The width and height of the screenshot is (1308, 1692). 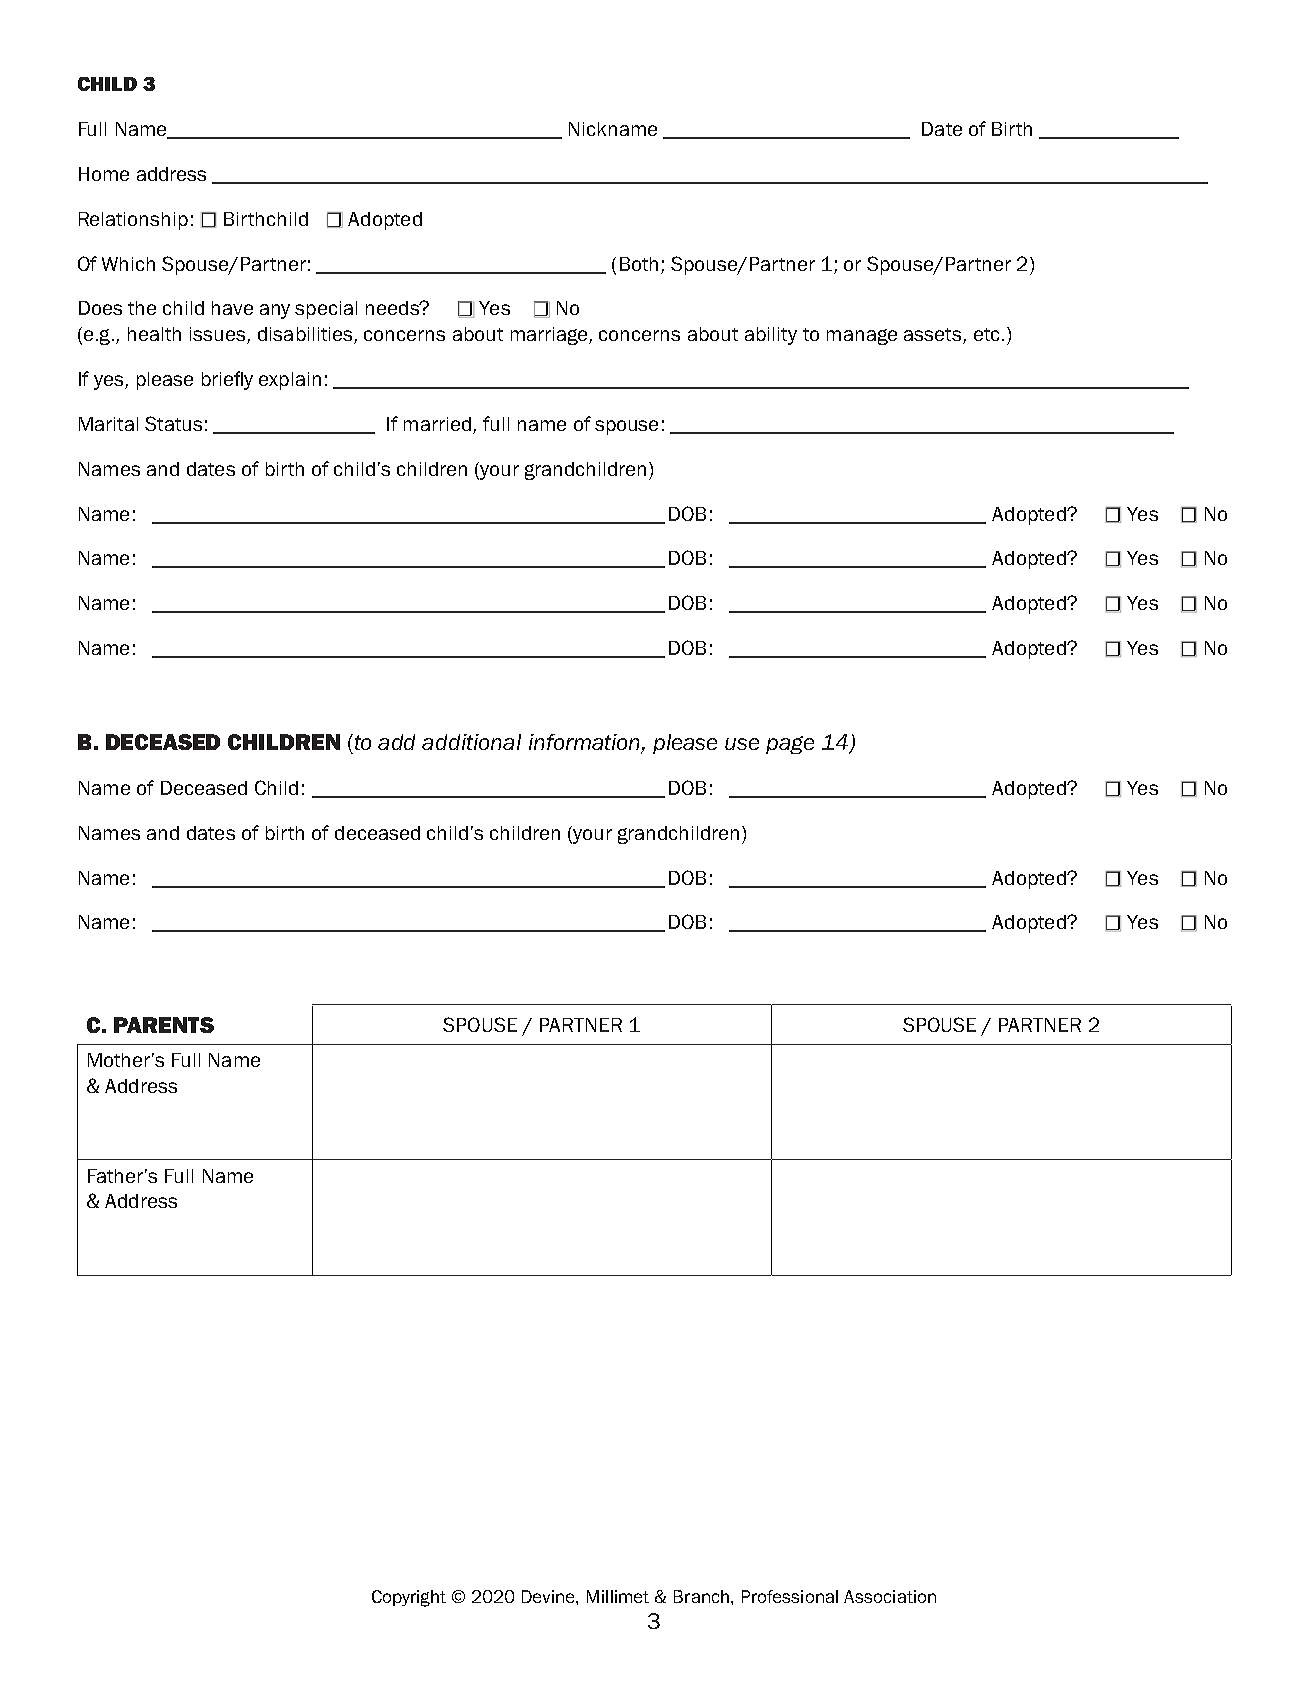 I want to click on page, so click(x=790, y=745).
